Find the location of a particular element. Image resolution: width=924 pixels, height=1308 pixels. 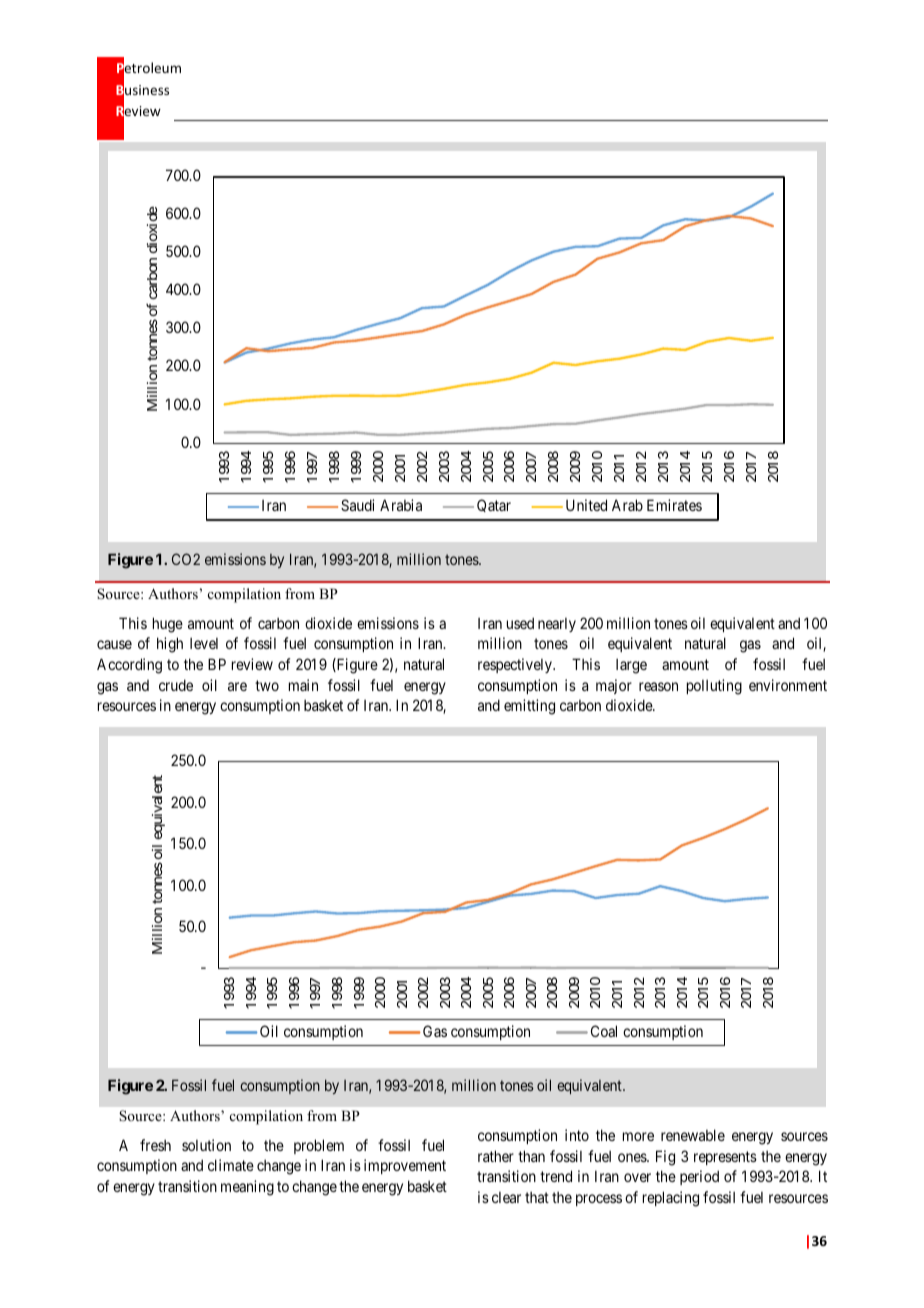

Emirates is located at coordinates (674, 505).
